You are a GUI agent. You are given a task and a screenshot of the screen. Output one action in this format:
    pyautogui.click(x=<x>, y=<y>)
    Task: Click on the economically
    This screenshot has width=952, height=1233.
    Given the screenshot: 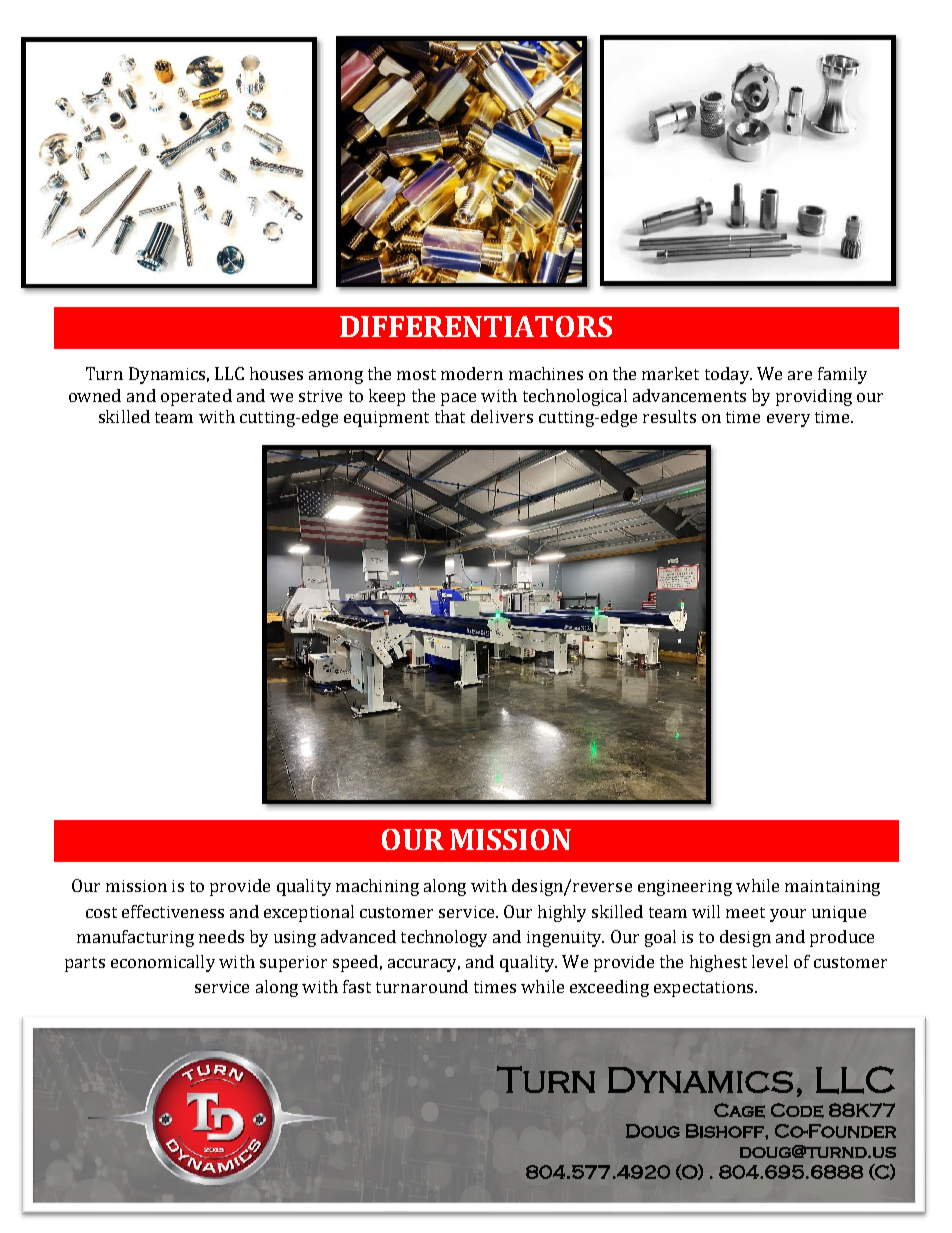 What is the action you would take?
    pyautogui.click(x=163, y=963)
